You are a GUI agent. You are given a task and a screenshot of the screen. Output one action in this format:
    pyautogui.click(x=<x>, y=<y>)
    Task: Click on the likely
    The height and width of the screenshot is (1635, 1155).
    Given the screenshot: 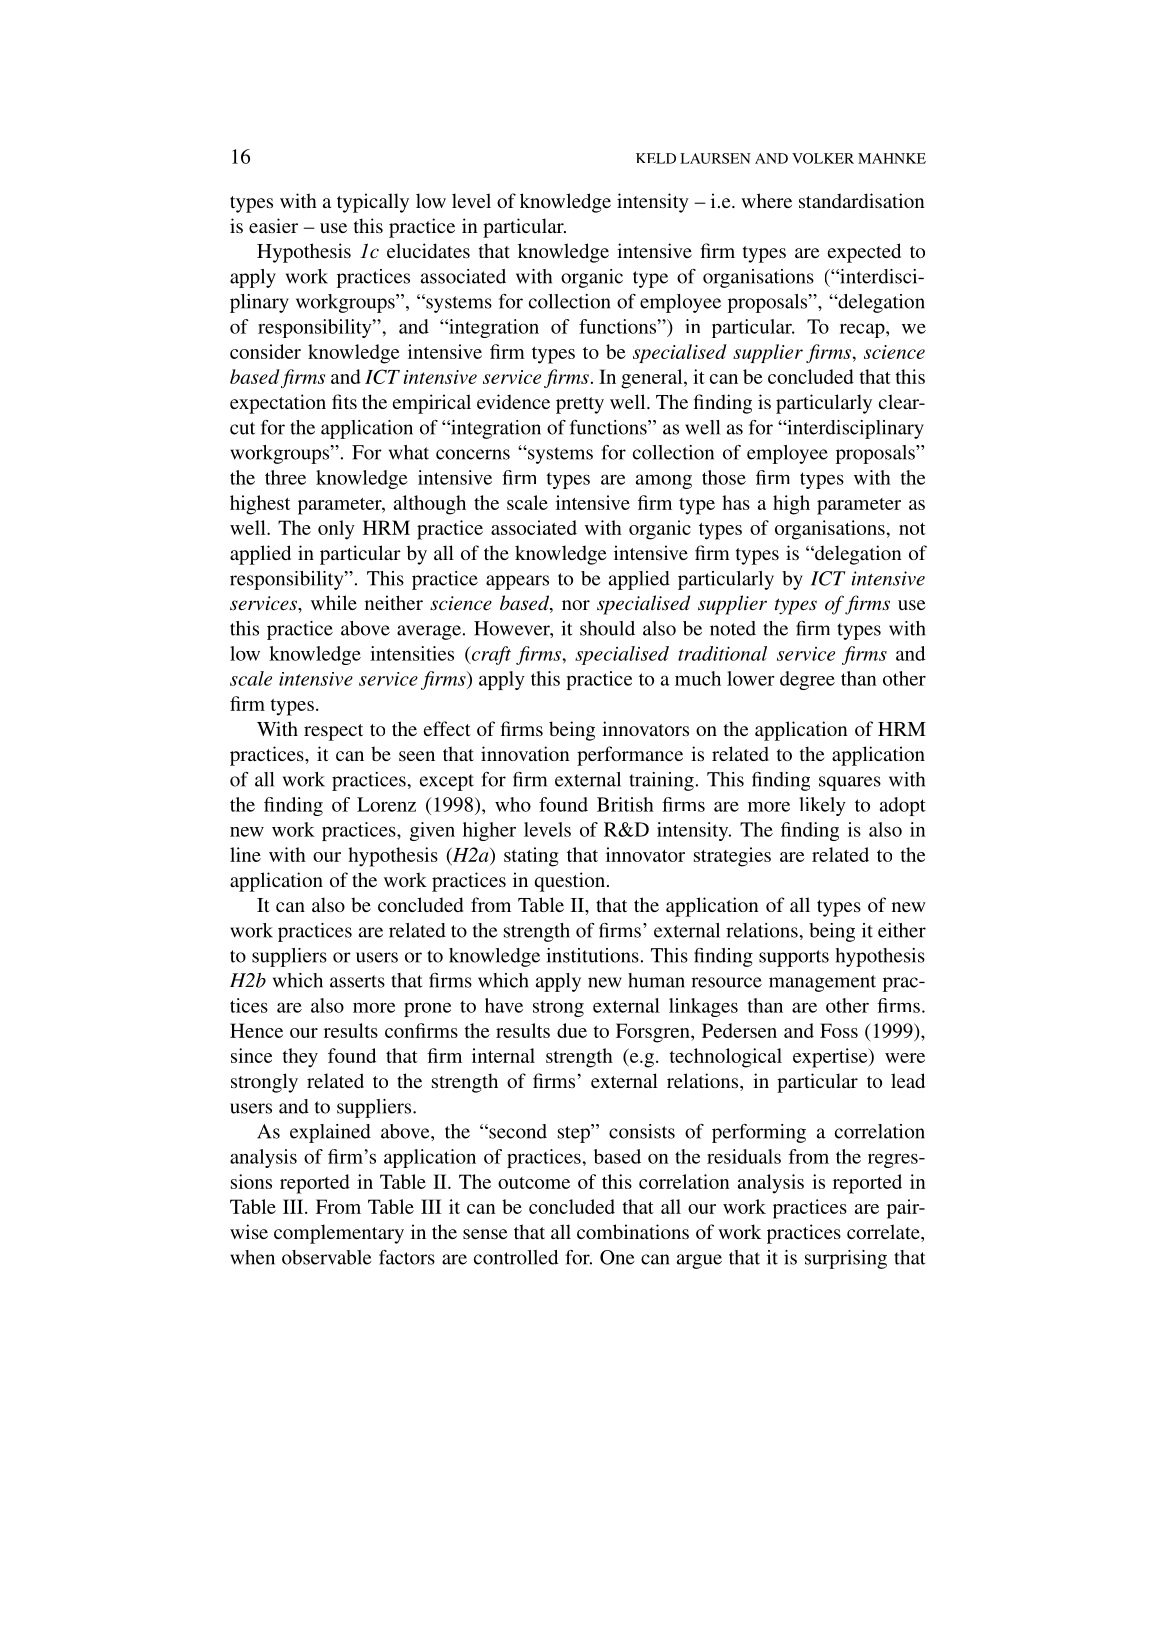 What is the action you would take?
    pyautogui.click(x=822, y=806)
